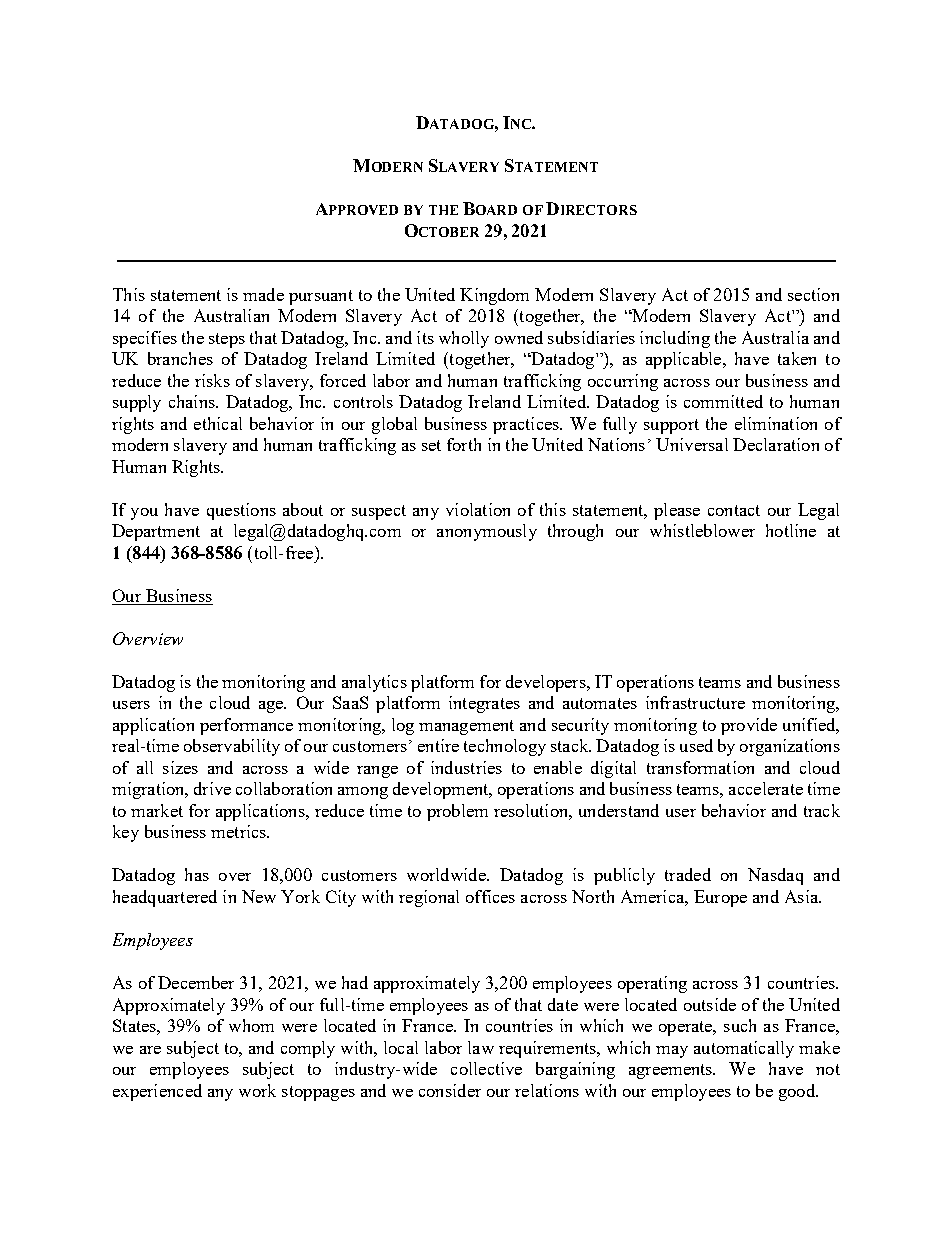  I want to click on headquartered, so click(165, 898).
